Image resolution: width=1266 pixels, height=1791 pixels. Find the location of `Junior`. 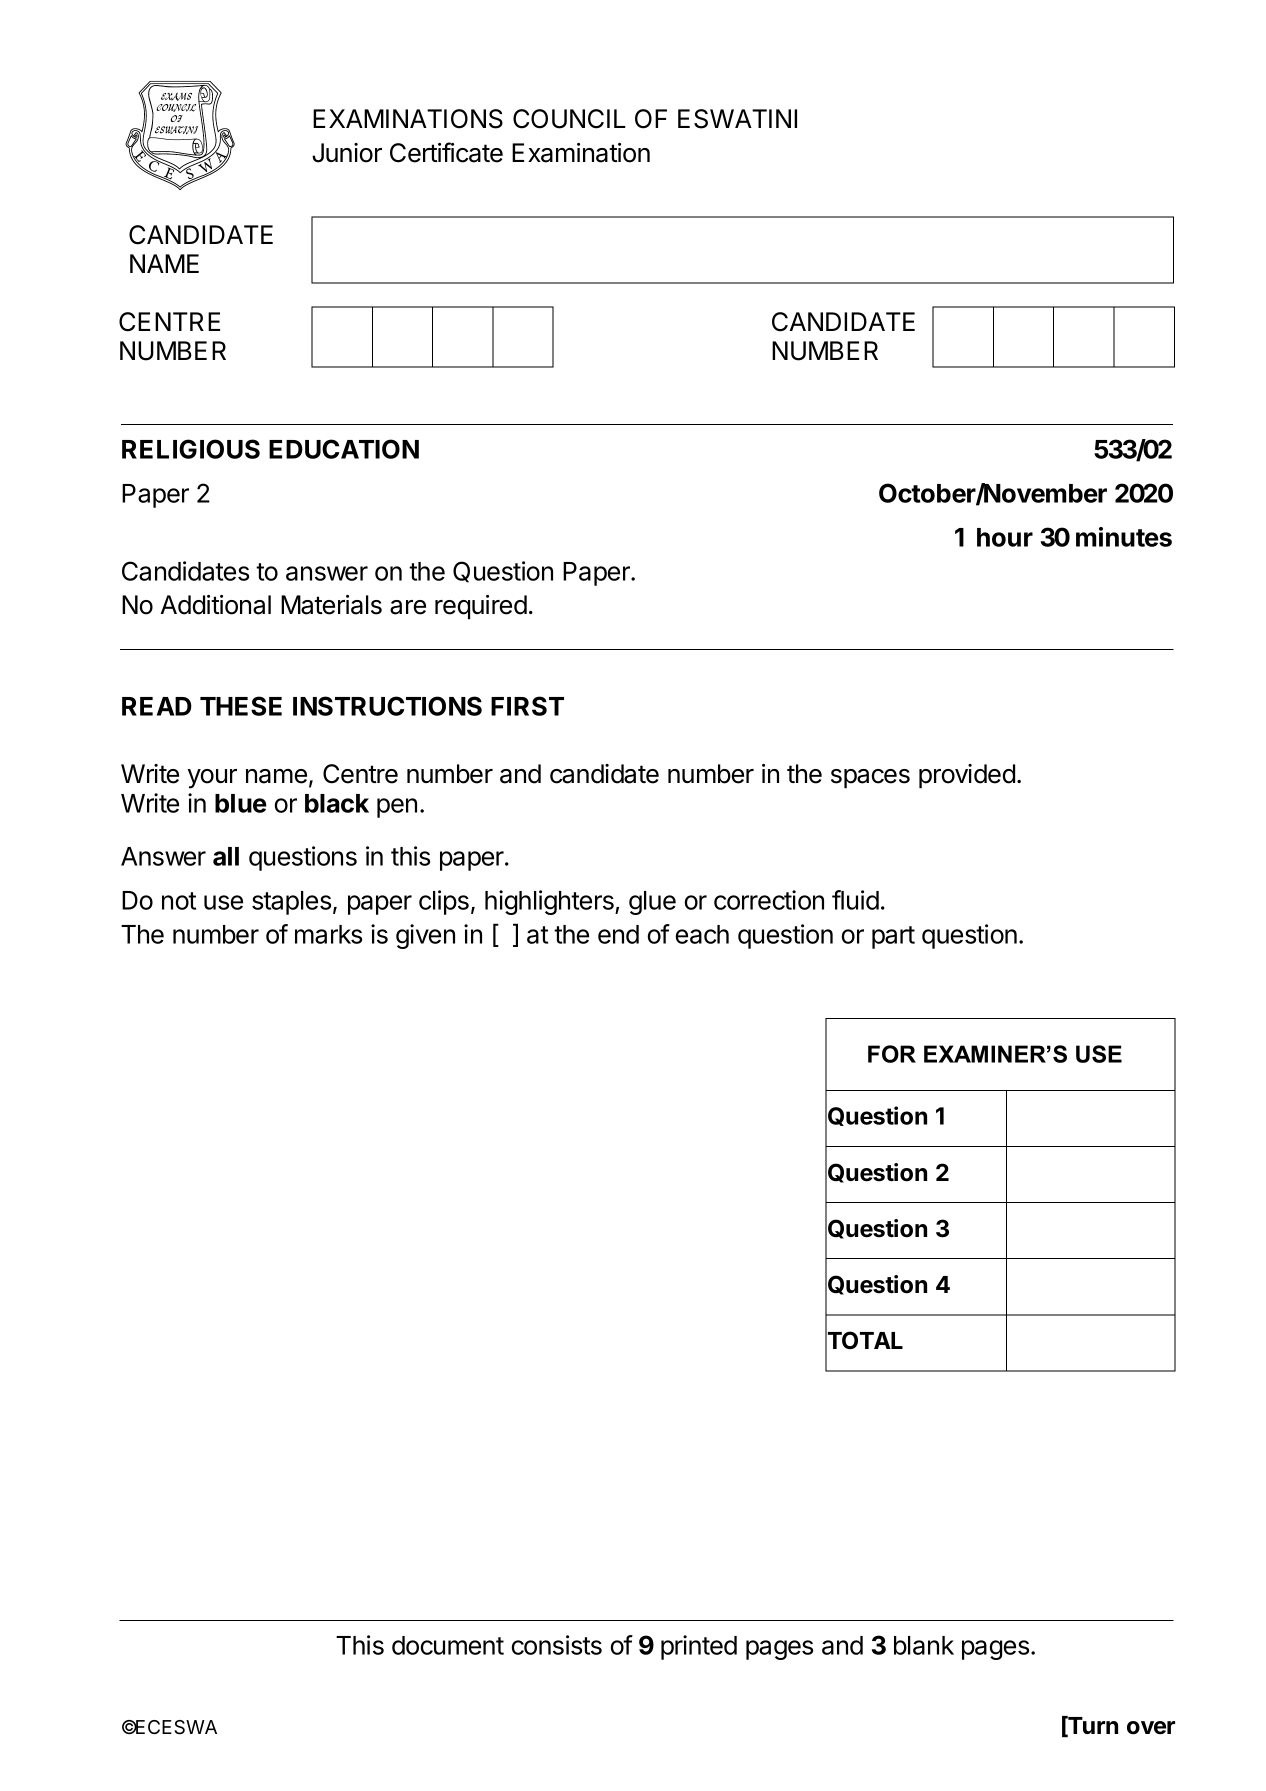

Junior is located at coordinates (347, 153).
